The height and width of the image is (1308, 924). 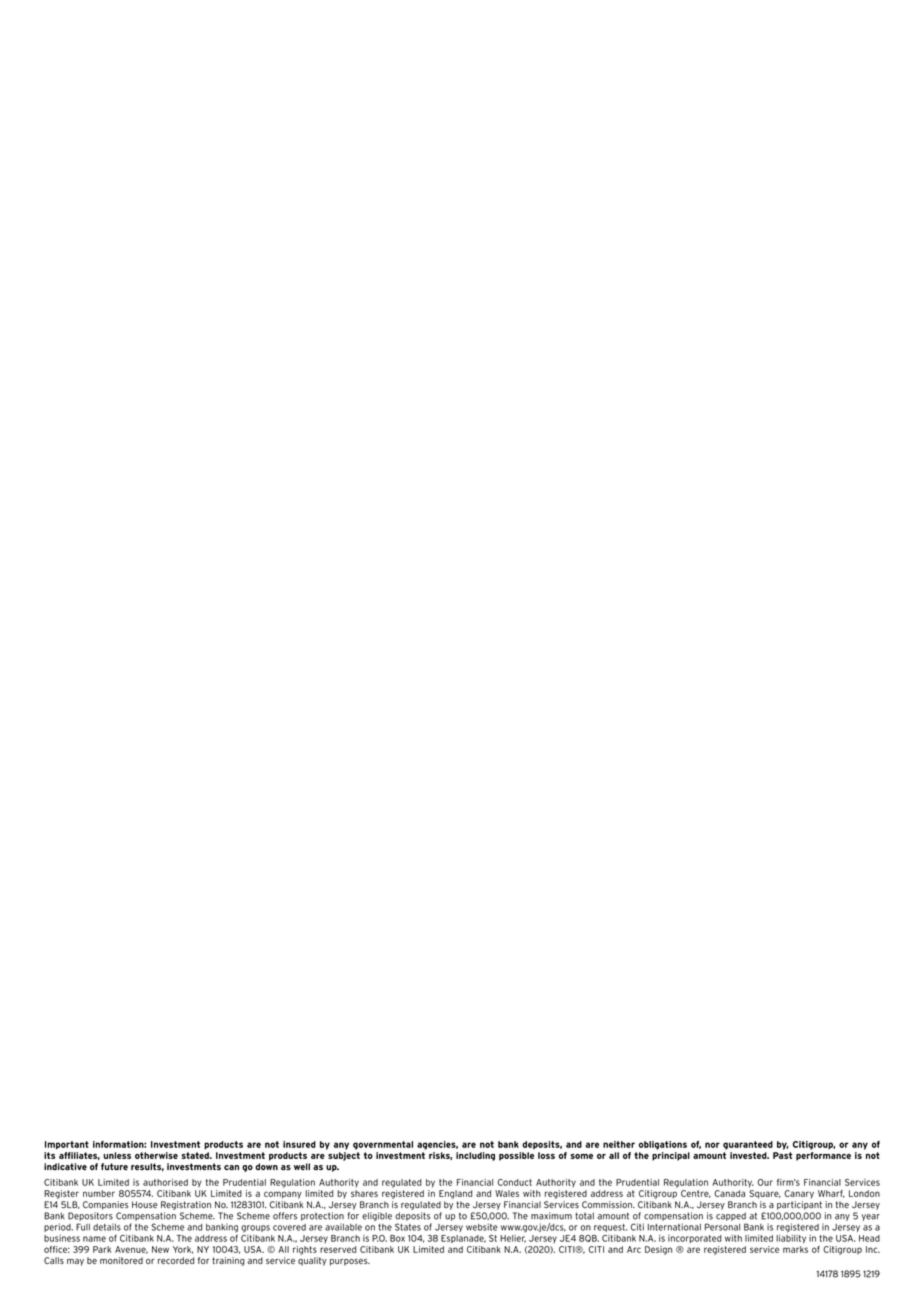 What do you see at coordinates (67, 1145) in the image?
I see `Important` at bounding box center [67, 1145].
